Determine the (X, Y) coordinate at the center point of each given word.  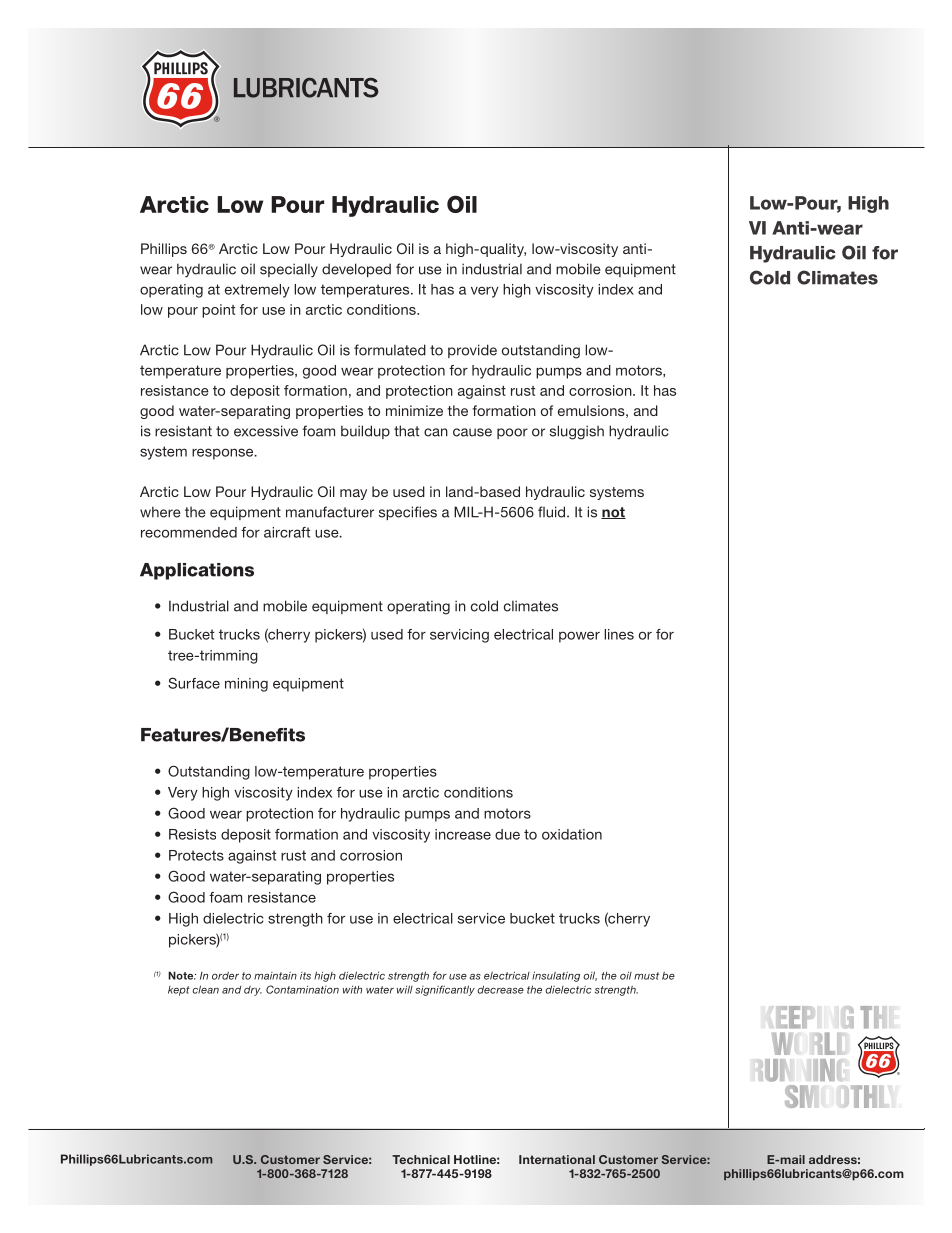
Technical (421, 1159)
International (557, 1159)
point (218, 311)
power (579, 637)
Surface (194, 683)
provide (472, 351)
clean (205, 989)
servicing (459, 636)
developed (356, 270)
